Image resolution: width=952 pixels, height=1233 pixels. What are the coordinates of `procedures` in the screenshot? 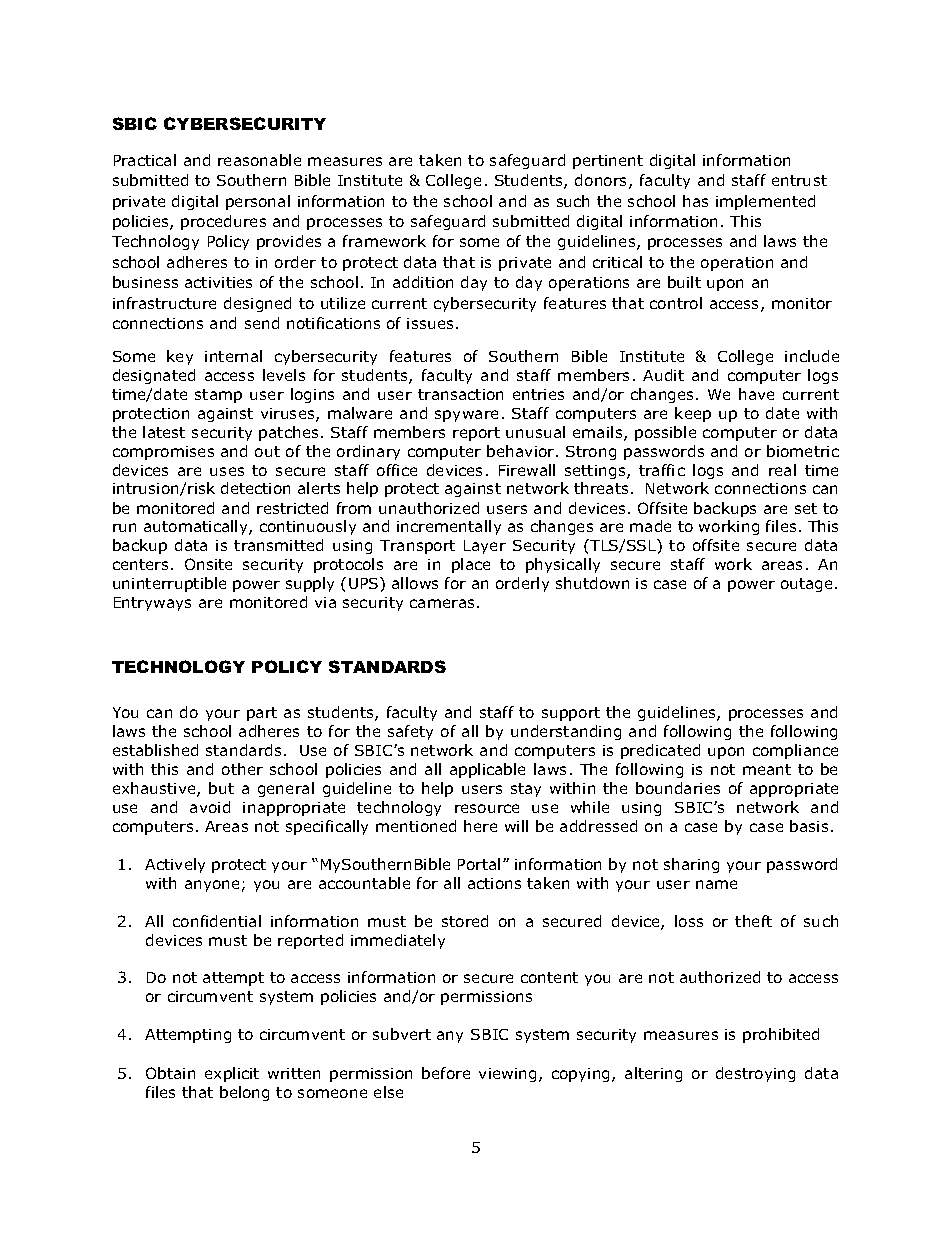 It's located at (223, 222).
